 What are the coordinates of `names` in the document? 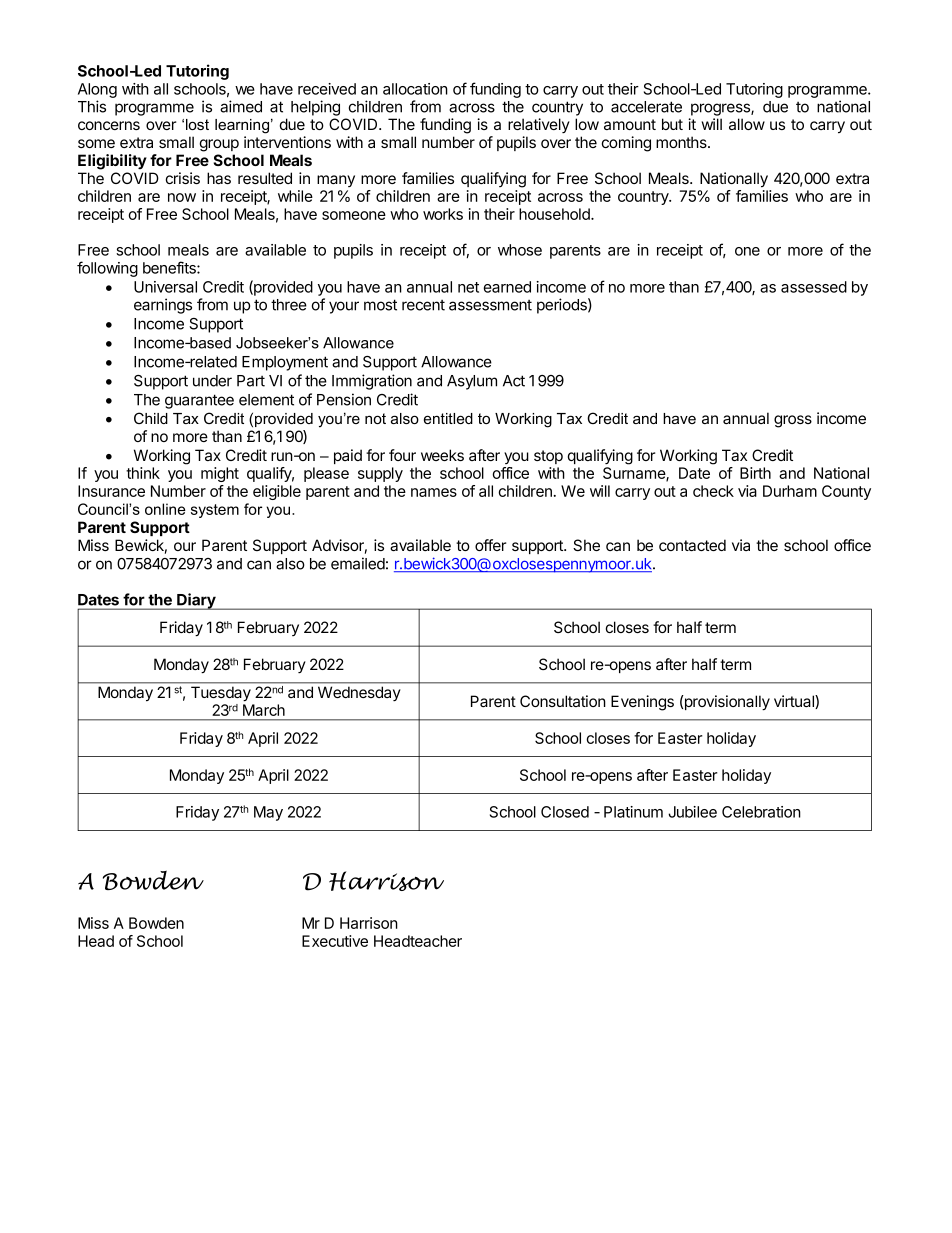 It's located at (434, 492).
